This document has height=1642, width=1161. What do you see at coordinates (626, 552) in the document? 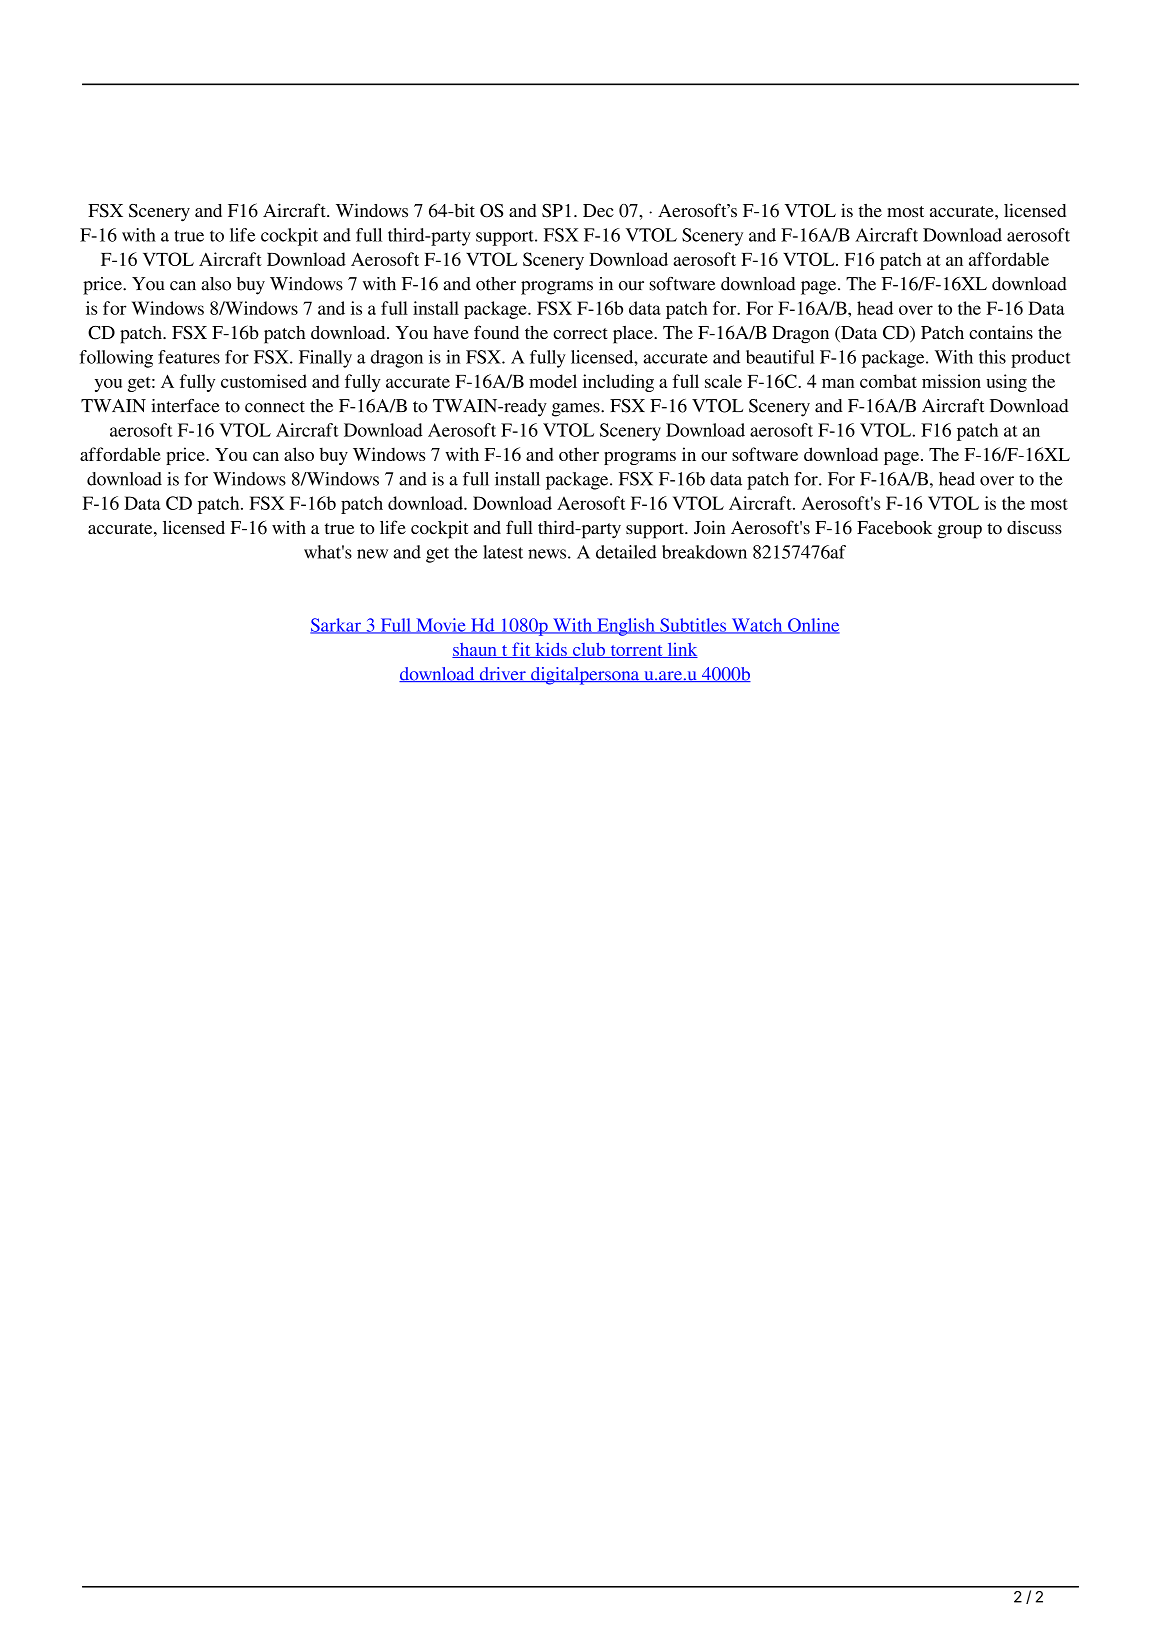
I see `detailed` at bounding box center [626, 552].
